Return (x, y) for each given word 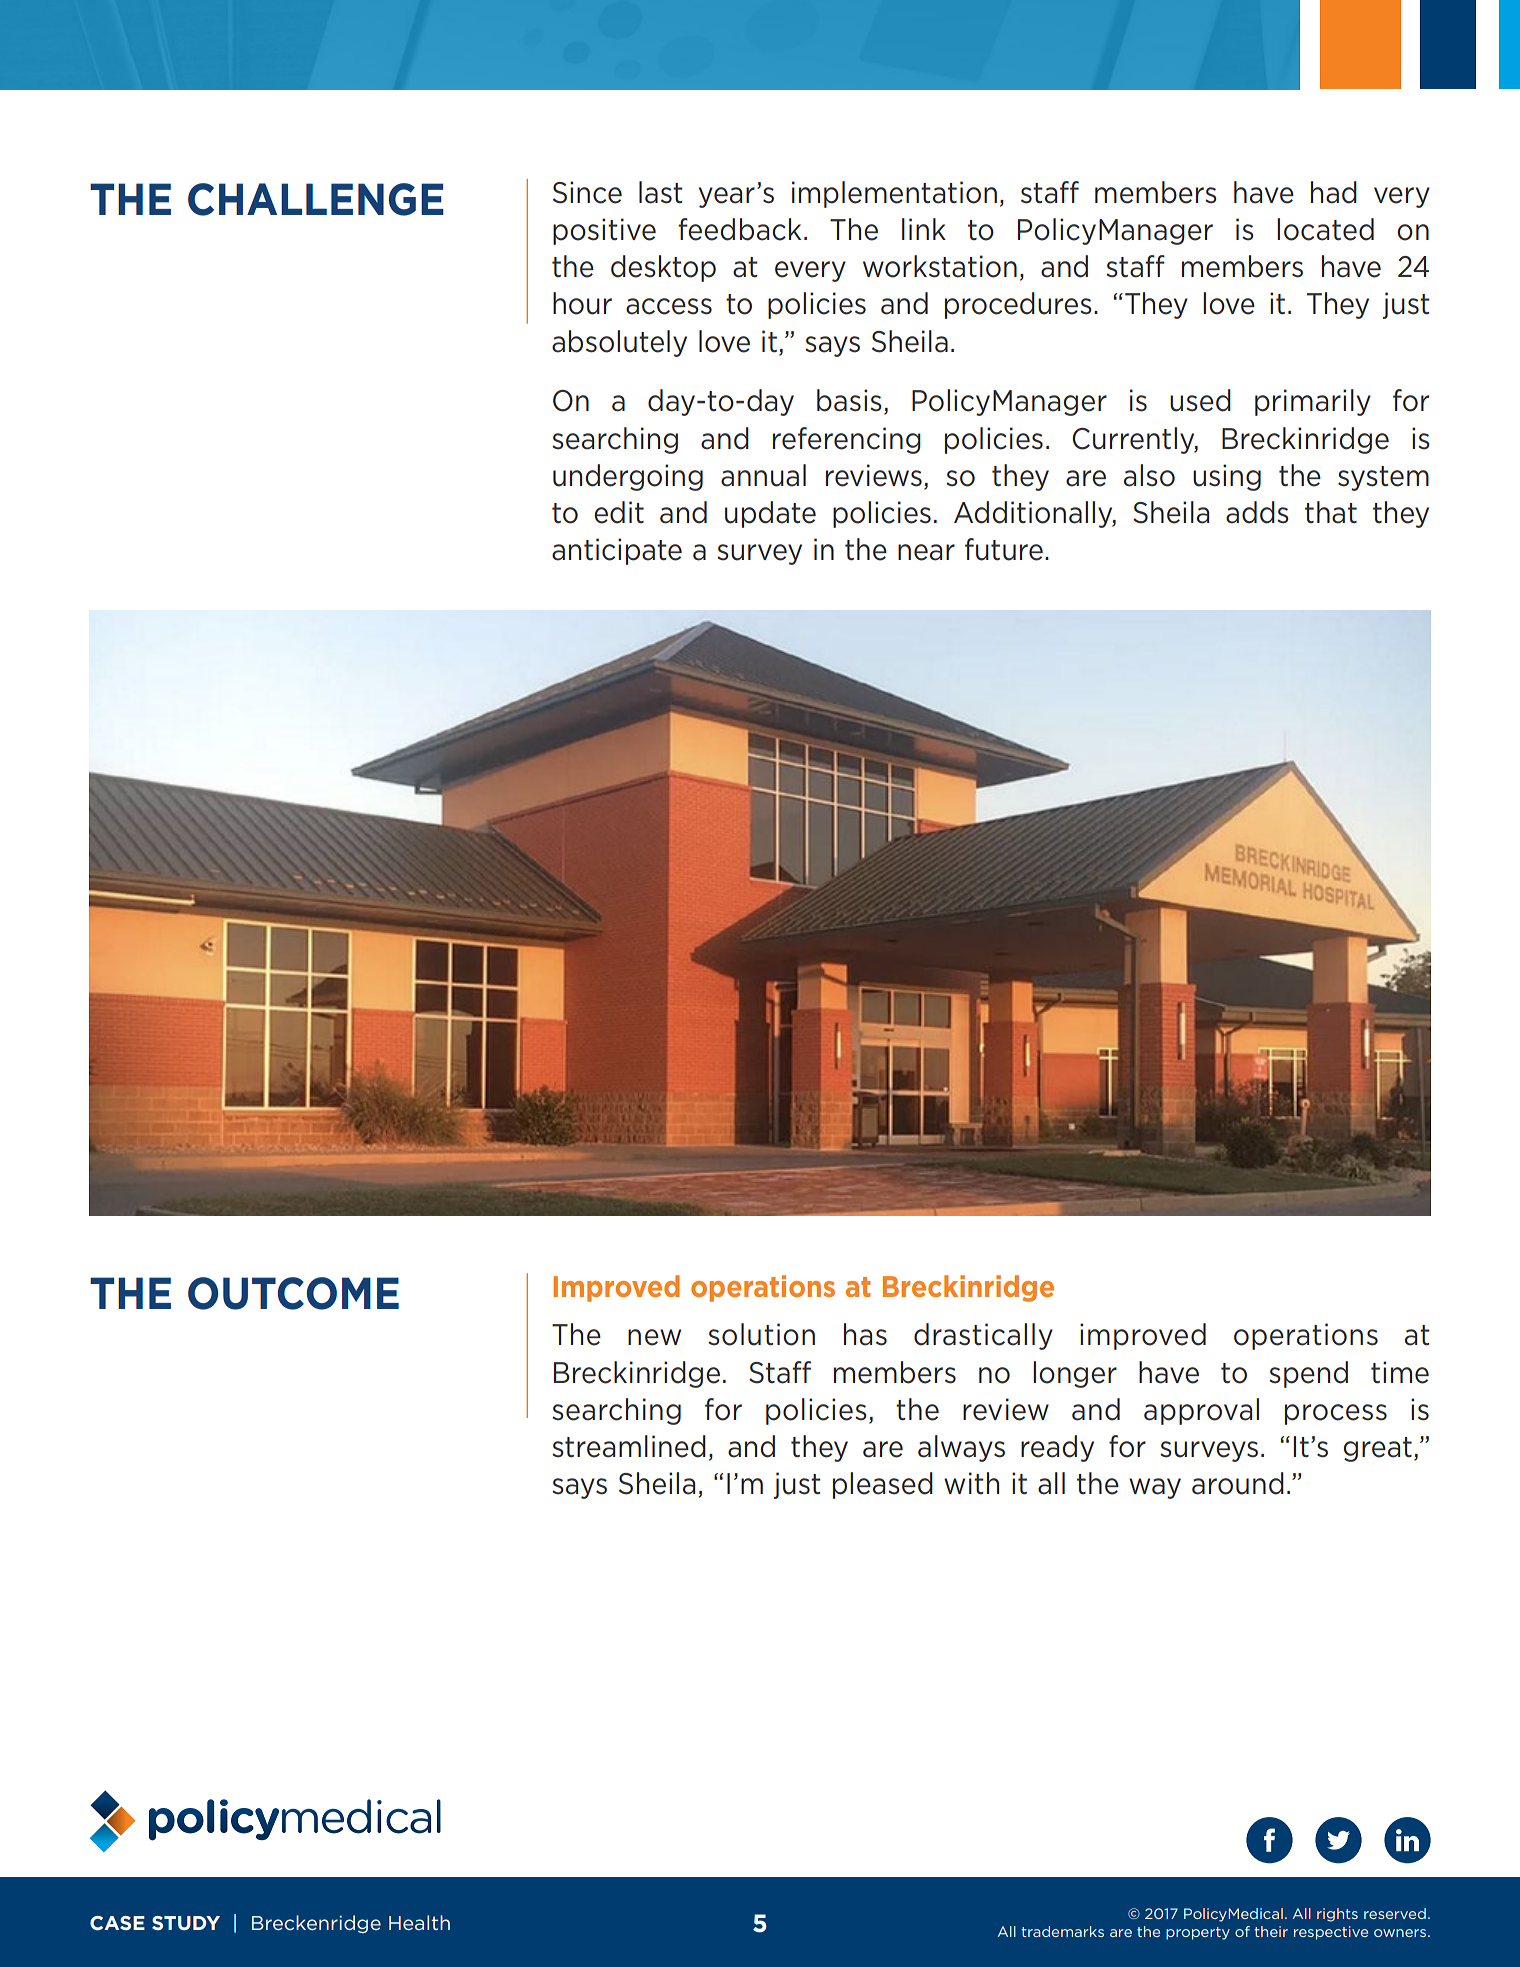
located (1325, 229)
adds (1257, 512)
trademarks (1062, 1931)
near (926, 552)
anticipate (617, 551)
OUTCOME (293, 1293)
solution (761, 1334)
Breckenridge (316, 1924)
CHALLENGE (316, 199)
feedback (739, 229)
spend (1308, 1374)
